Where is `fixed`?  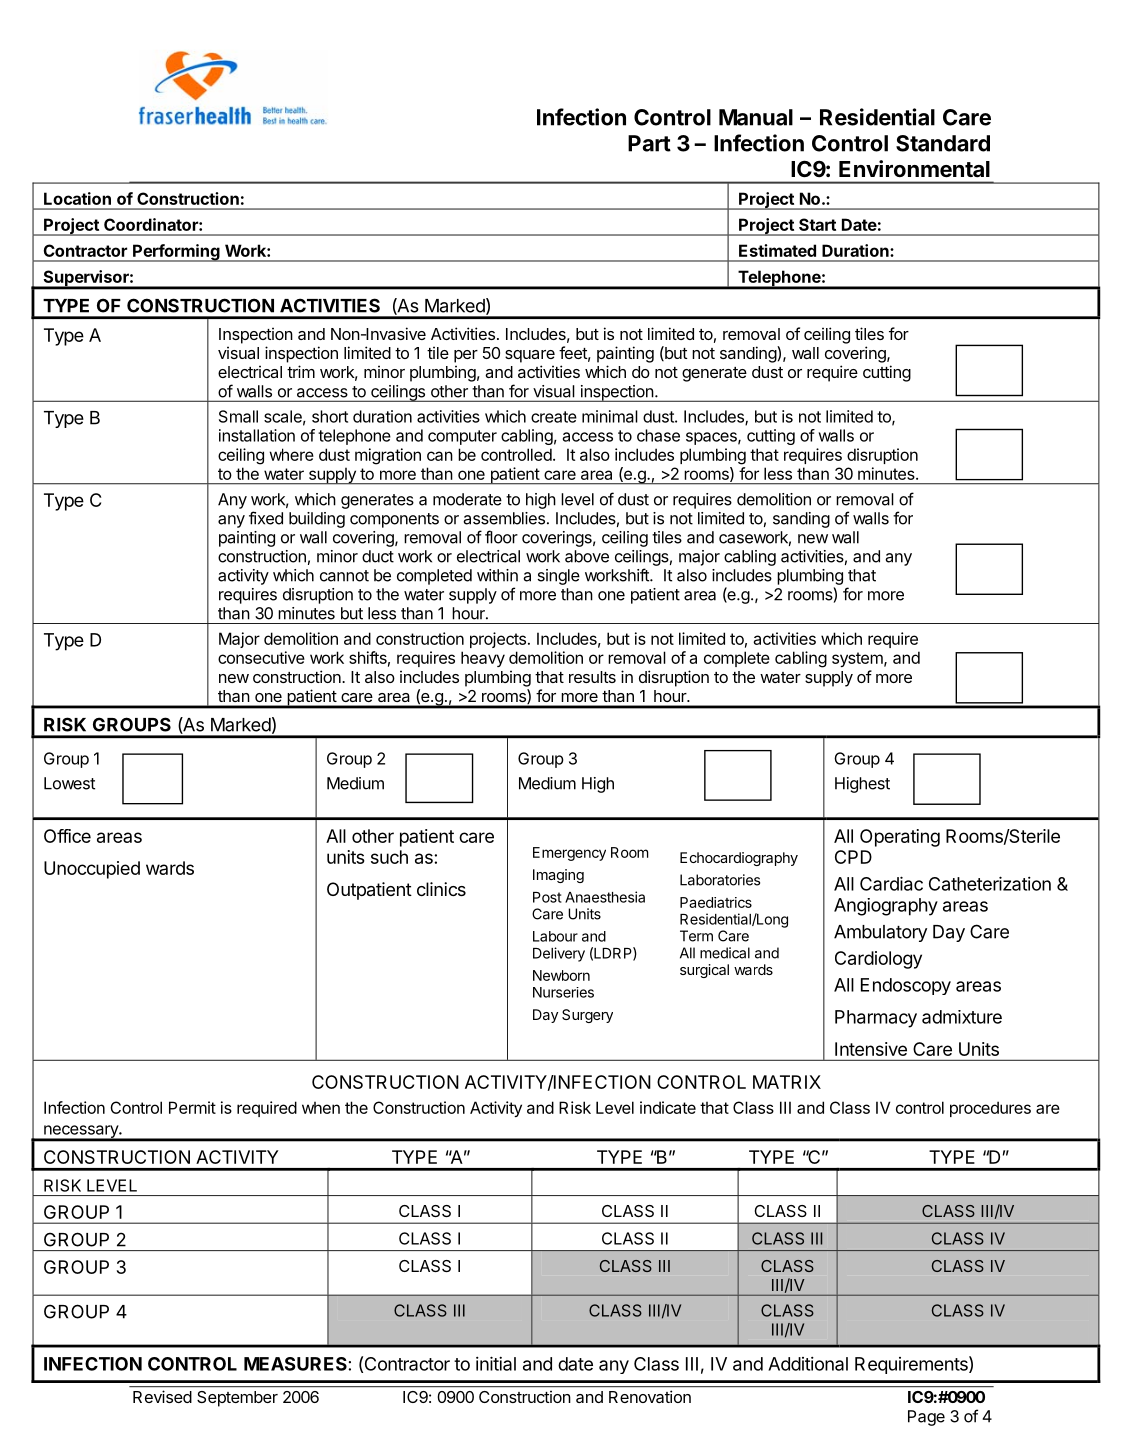
fixed is located at coordinates (266, 518).
